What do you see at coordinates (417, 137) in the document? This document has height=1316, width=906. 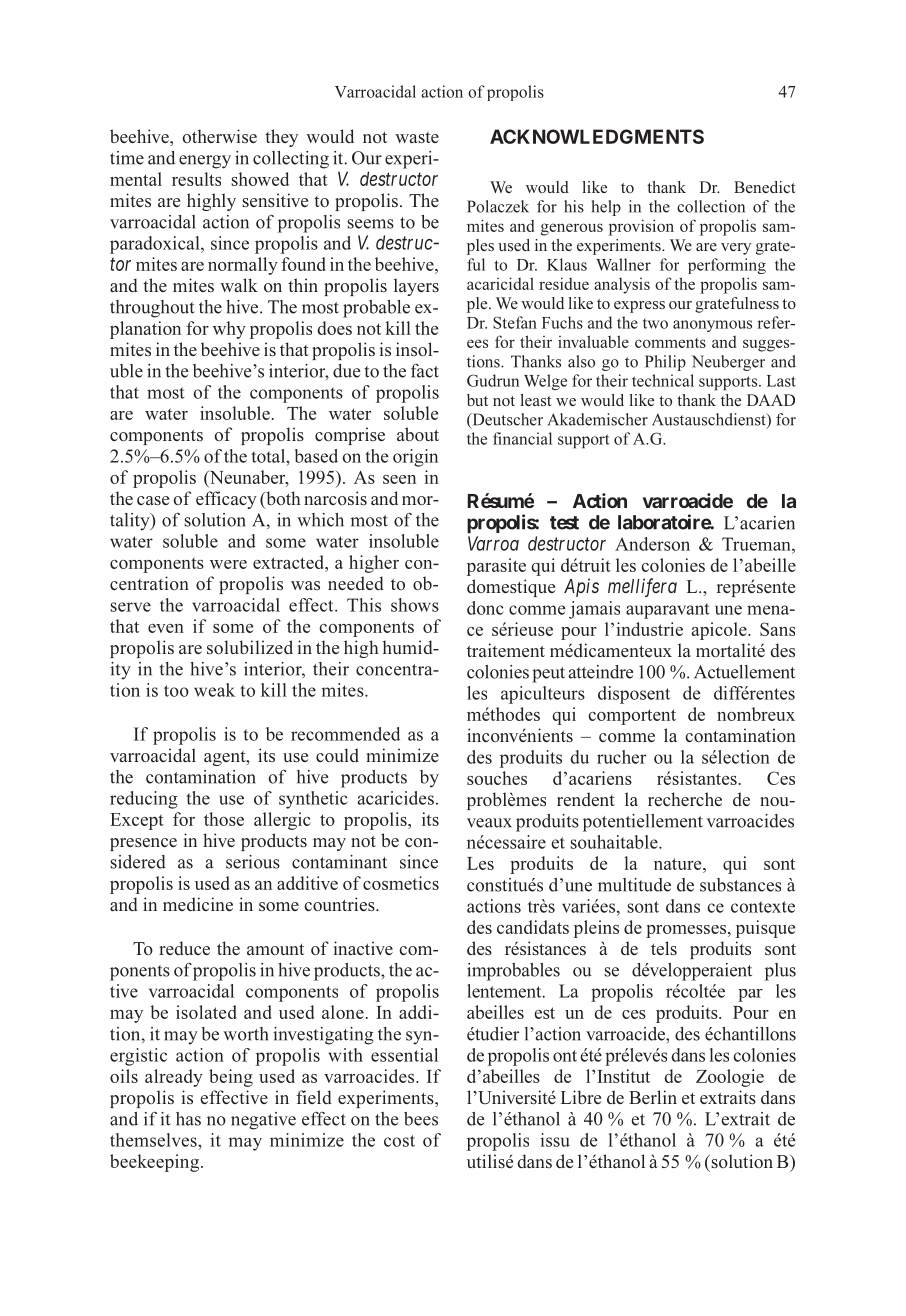 I see `waste` at bounding box center [417, 137].
